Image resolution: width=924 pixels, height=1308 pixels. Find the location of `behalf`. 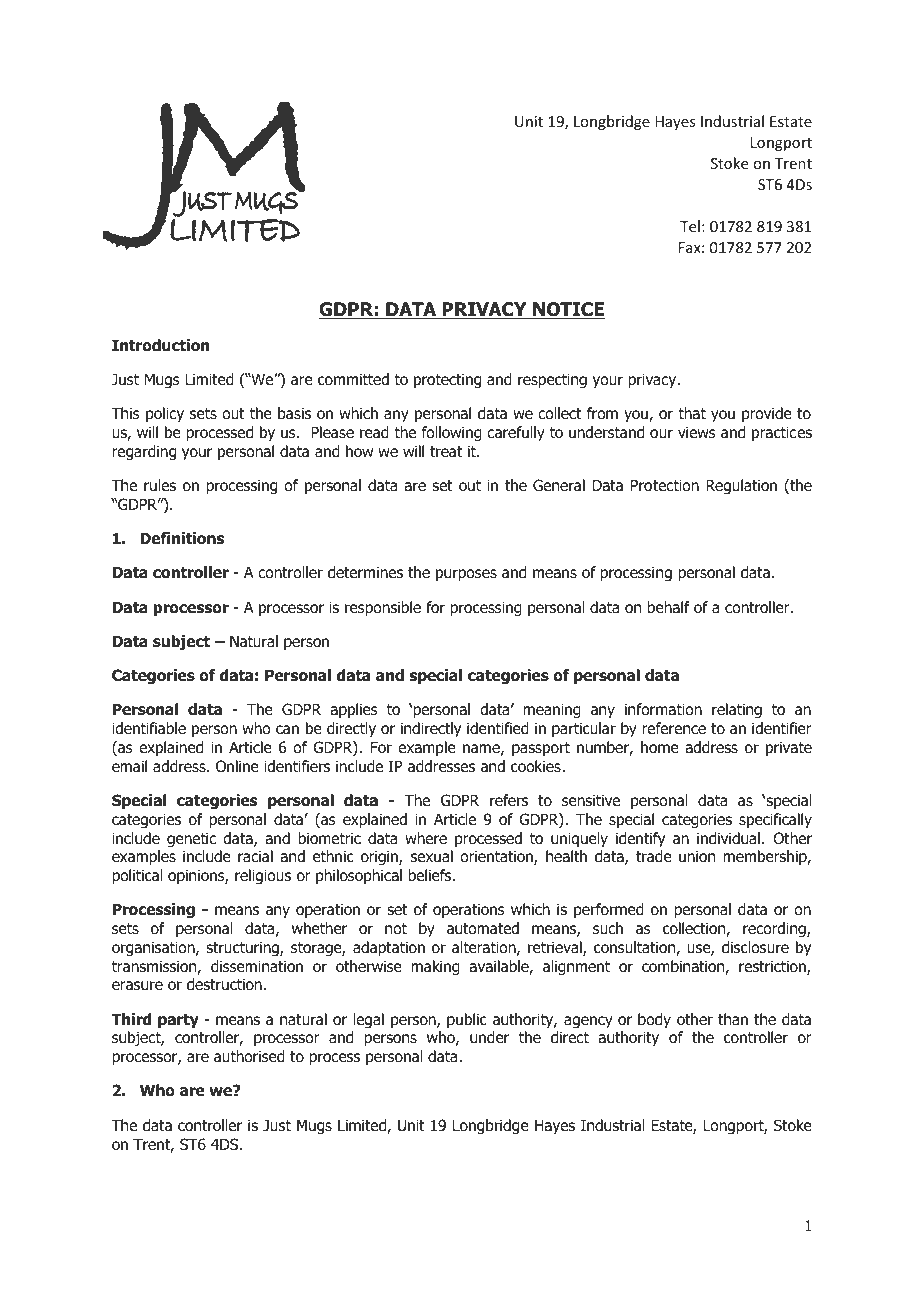

behalf is located at coordinates (668, 607).
